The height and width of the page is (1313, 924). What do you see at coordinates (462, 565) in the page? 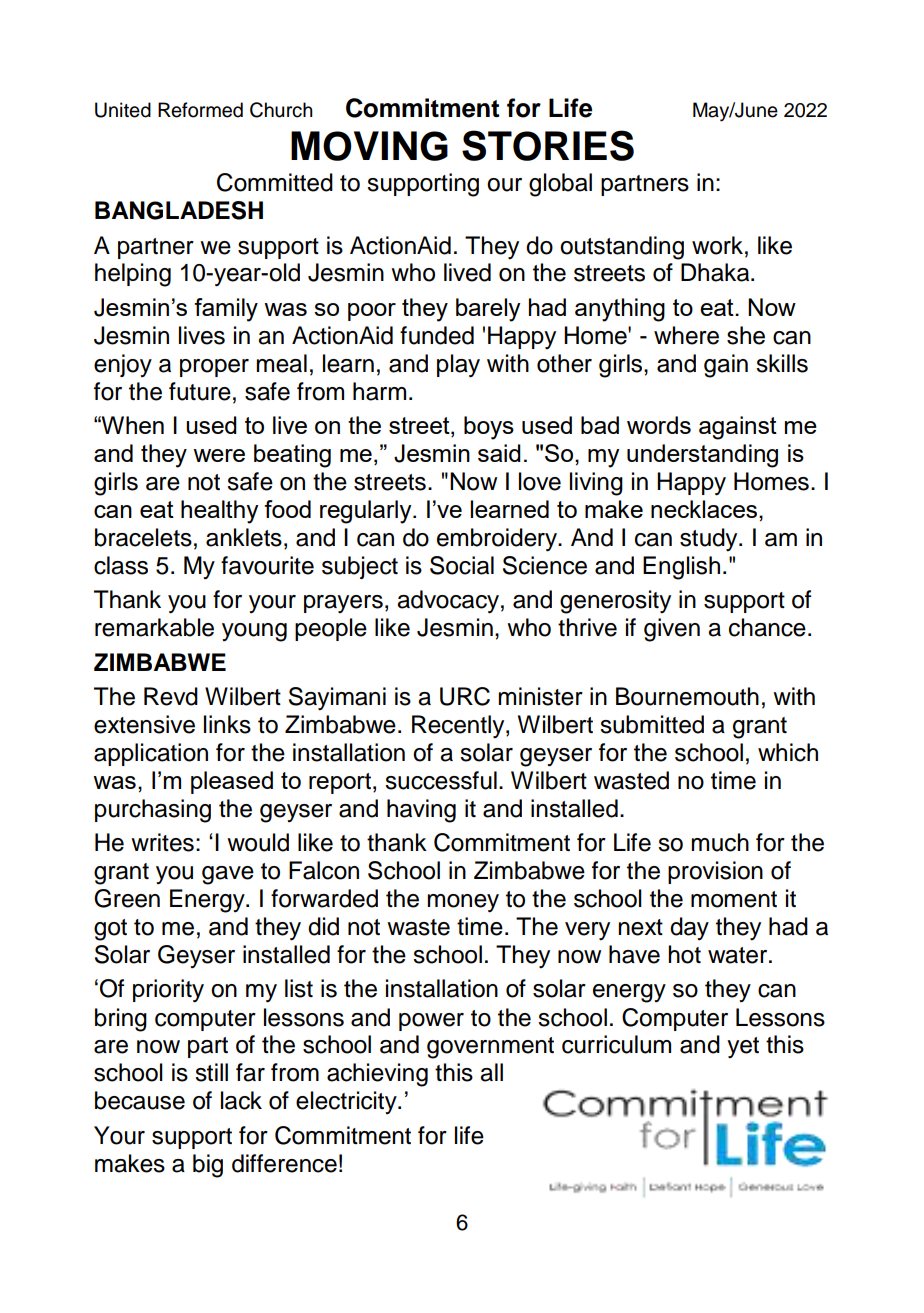
I see `Social` at bounding box center [462, 565].
